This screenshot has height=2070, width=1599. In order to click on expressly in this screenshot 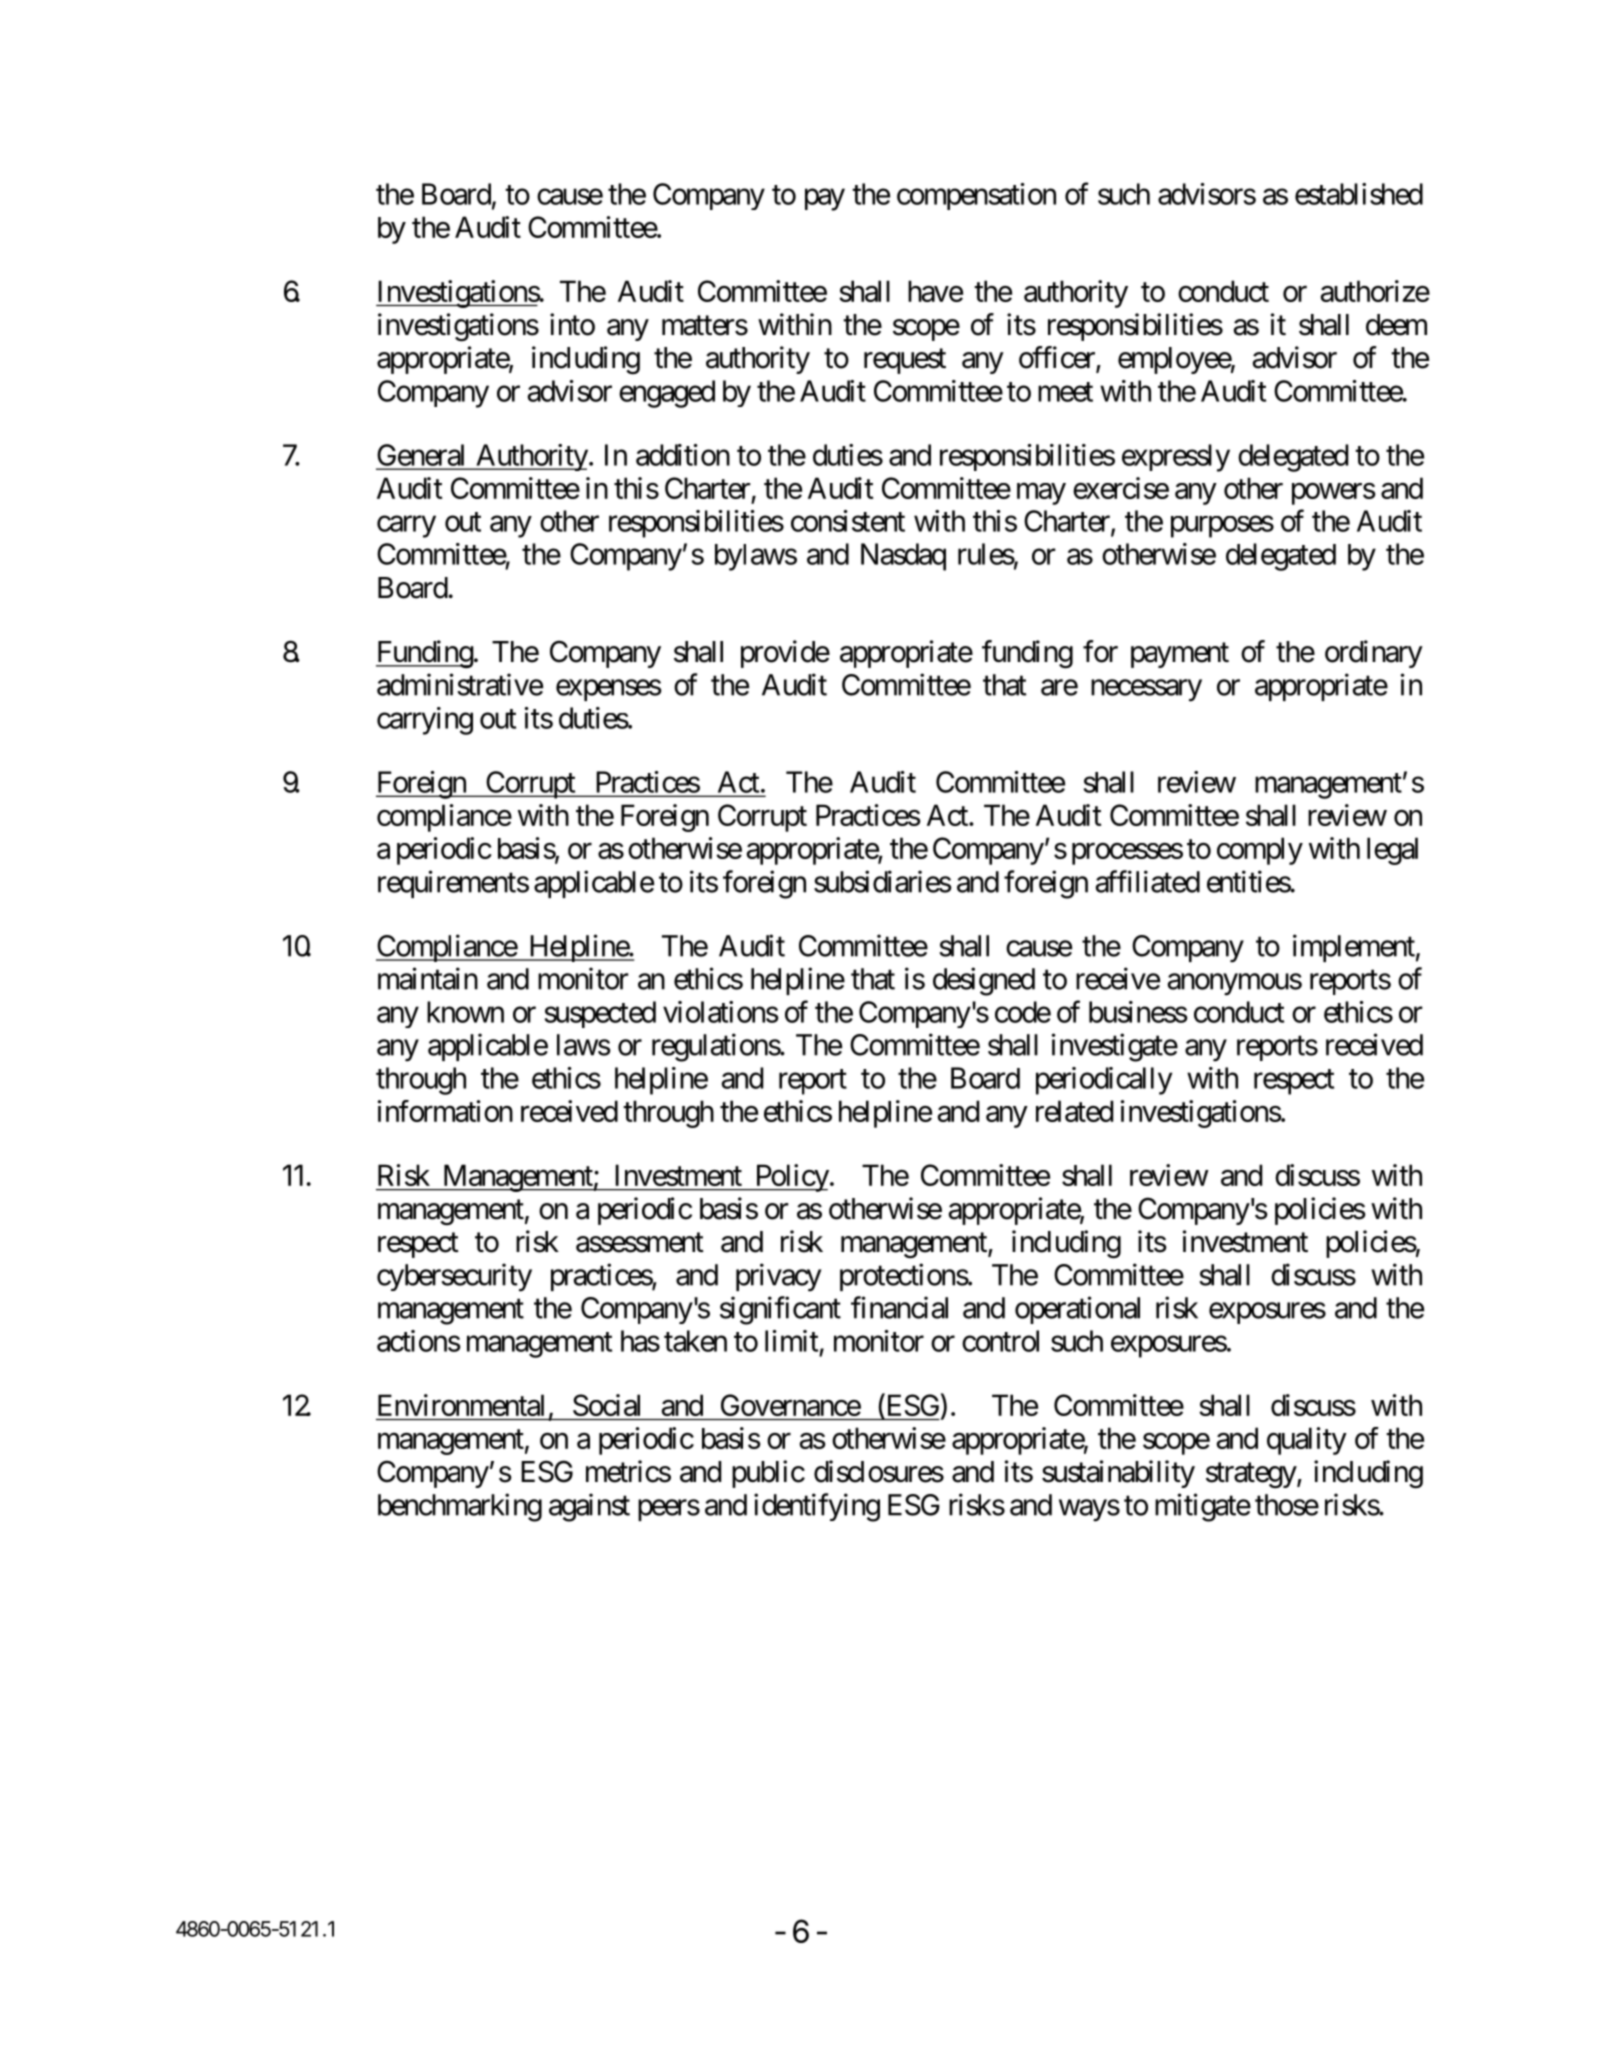, I will do `click(1176, 458)`.
